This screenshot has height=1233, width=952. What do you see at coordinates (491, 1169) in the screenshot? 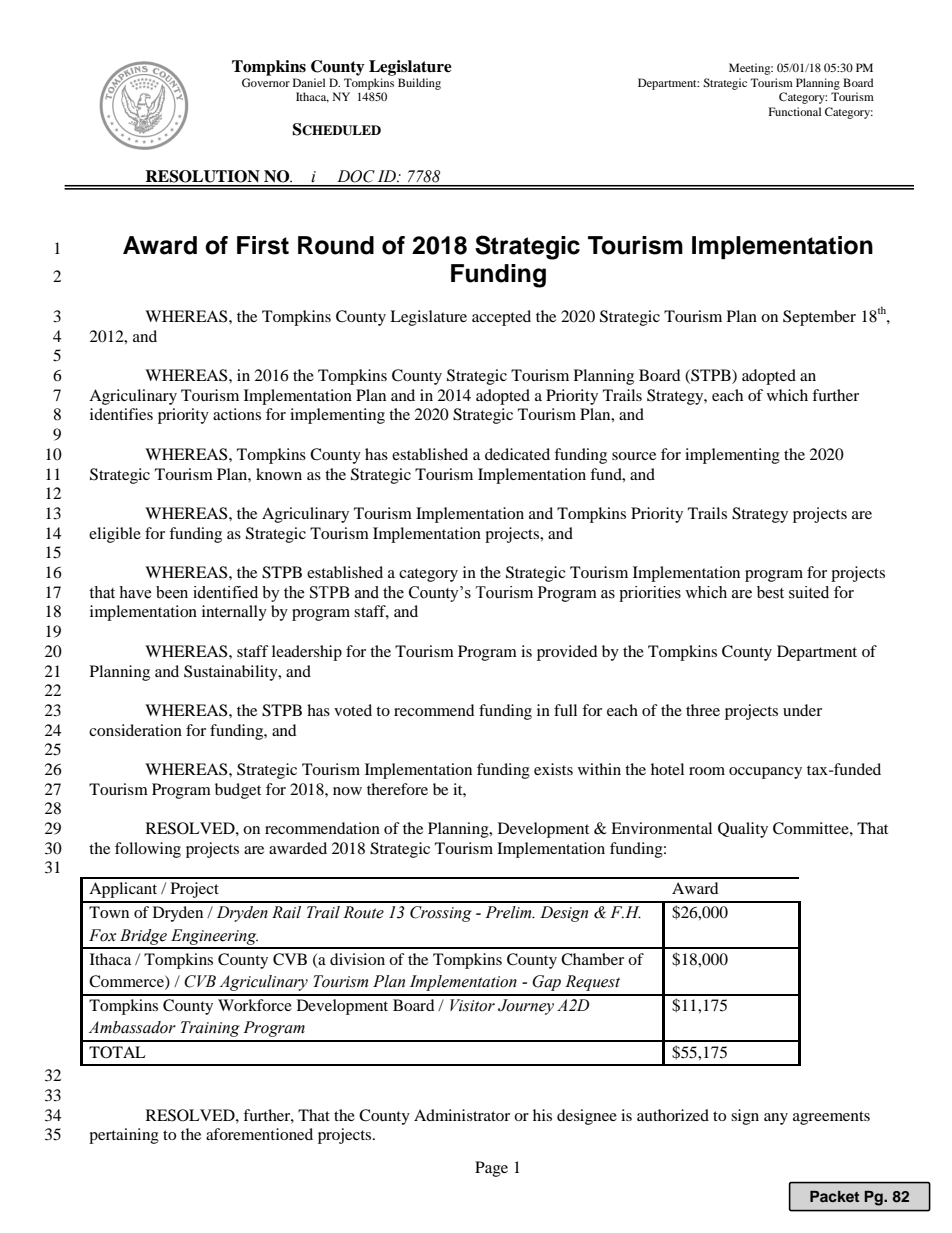
I see `Page` at bounding box center [491, 1169].
